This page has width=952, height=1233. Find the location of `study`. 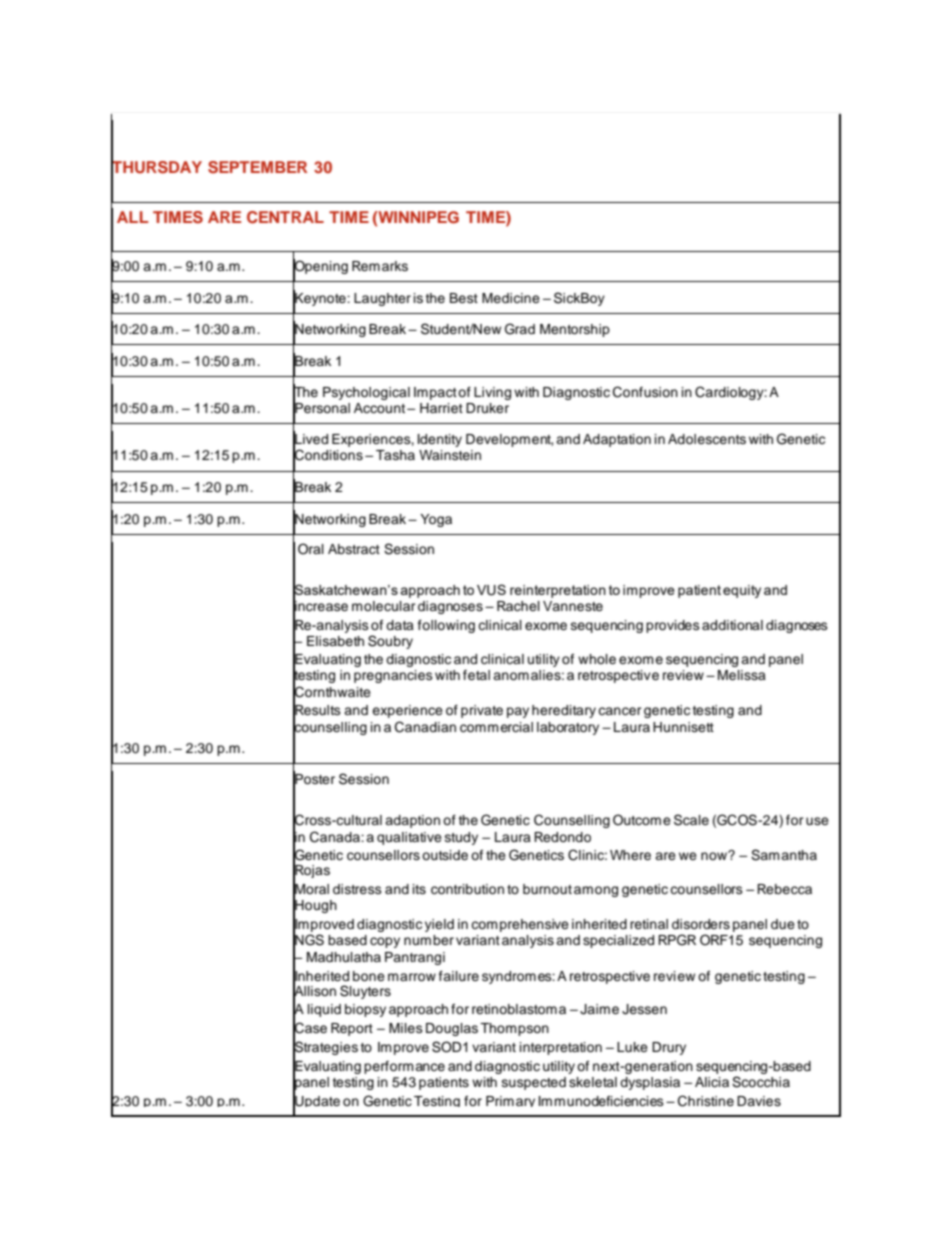

study is located at coordinates (461, 838).
